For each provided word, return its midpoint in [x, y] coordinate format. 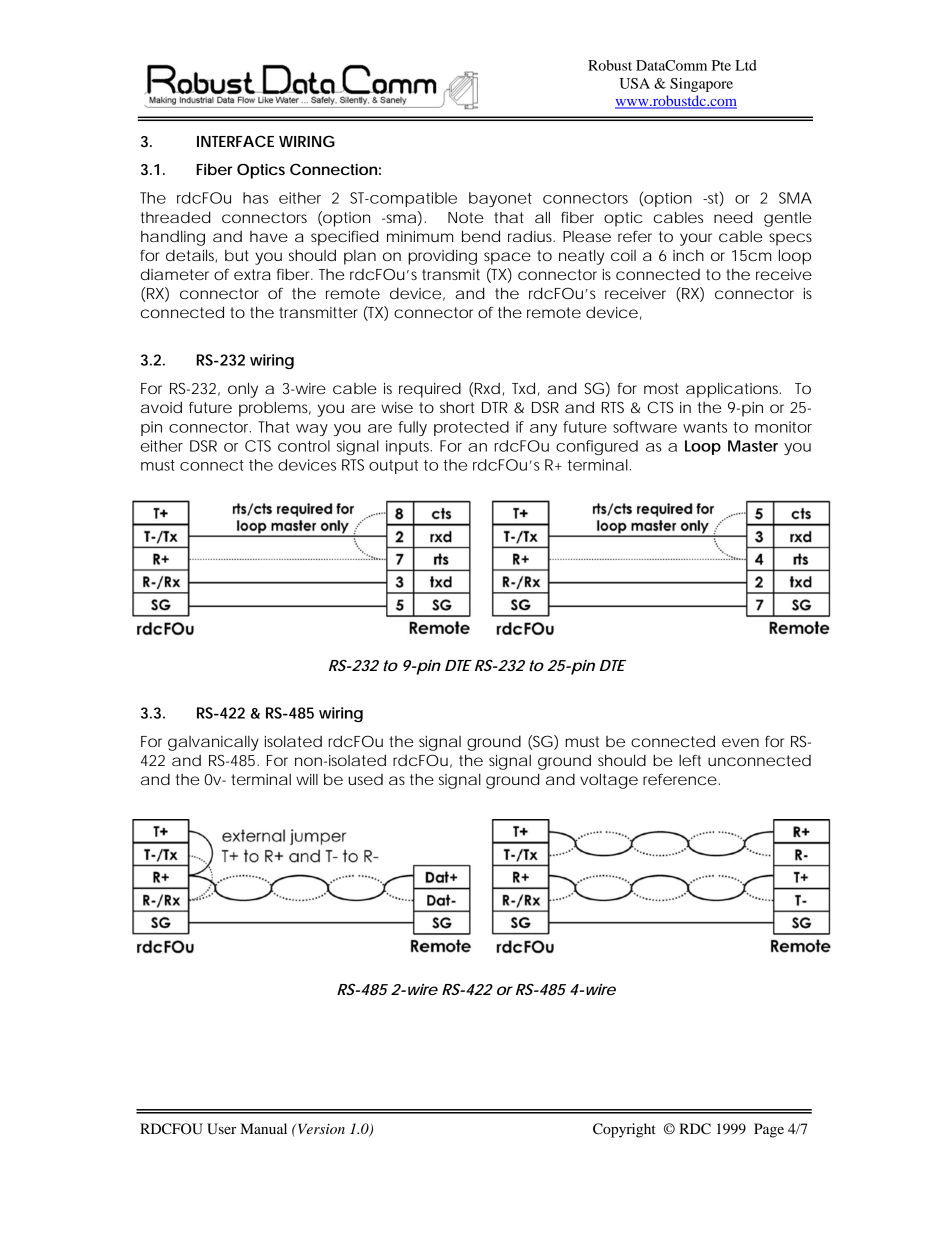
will [307, 779]
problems [275, 409]
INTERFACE [235, 141]
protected [471, 428]
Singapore [701, 85]
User [221, 1129]
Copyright [624, 1130]
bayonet [500, 199]
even [740, 742]
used [366, 779]
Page [769, 1130]
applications [733, 390]
